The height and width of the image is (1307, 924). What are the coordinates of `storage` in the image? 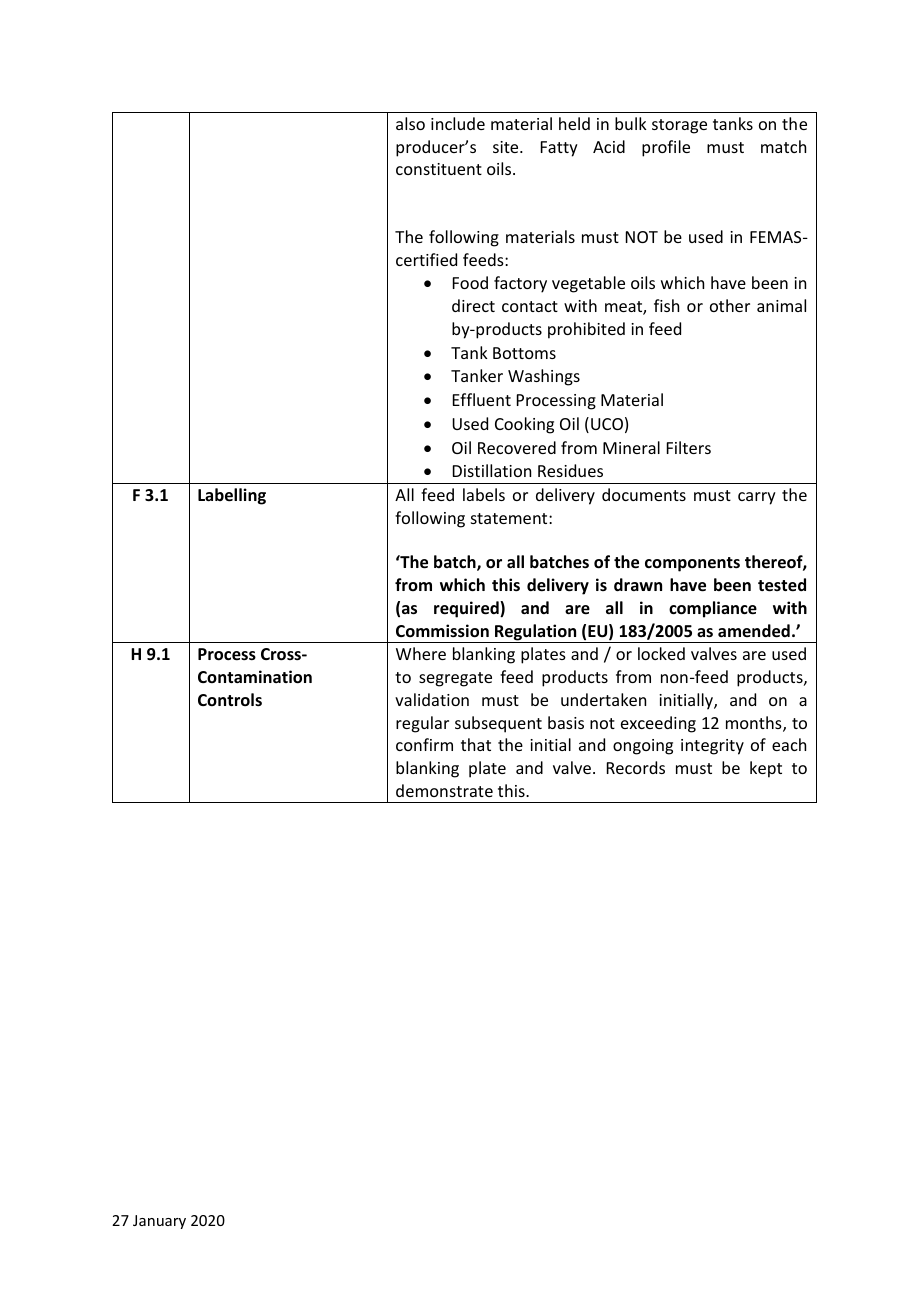 It's located at (679, 126).
